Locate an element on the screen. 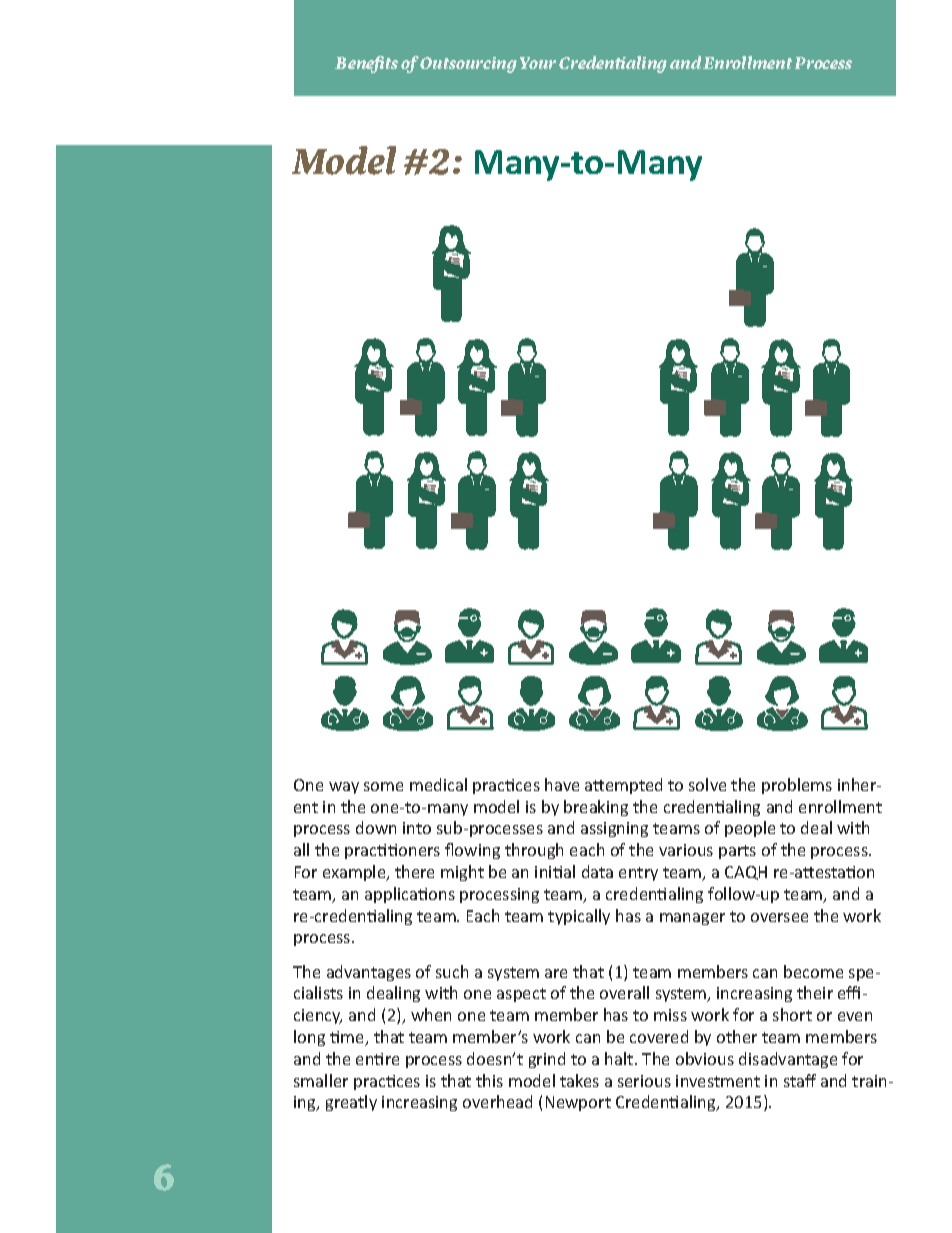 This screenshot has height=1233, width=952. Benefits is located at coordinates (366, 64).
